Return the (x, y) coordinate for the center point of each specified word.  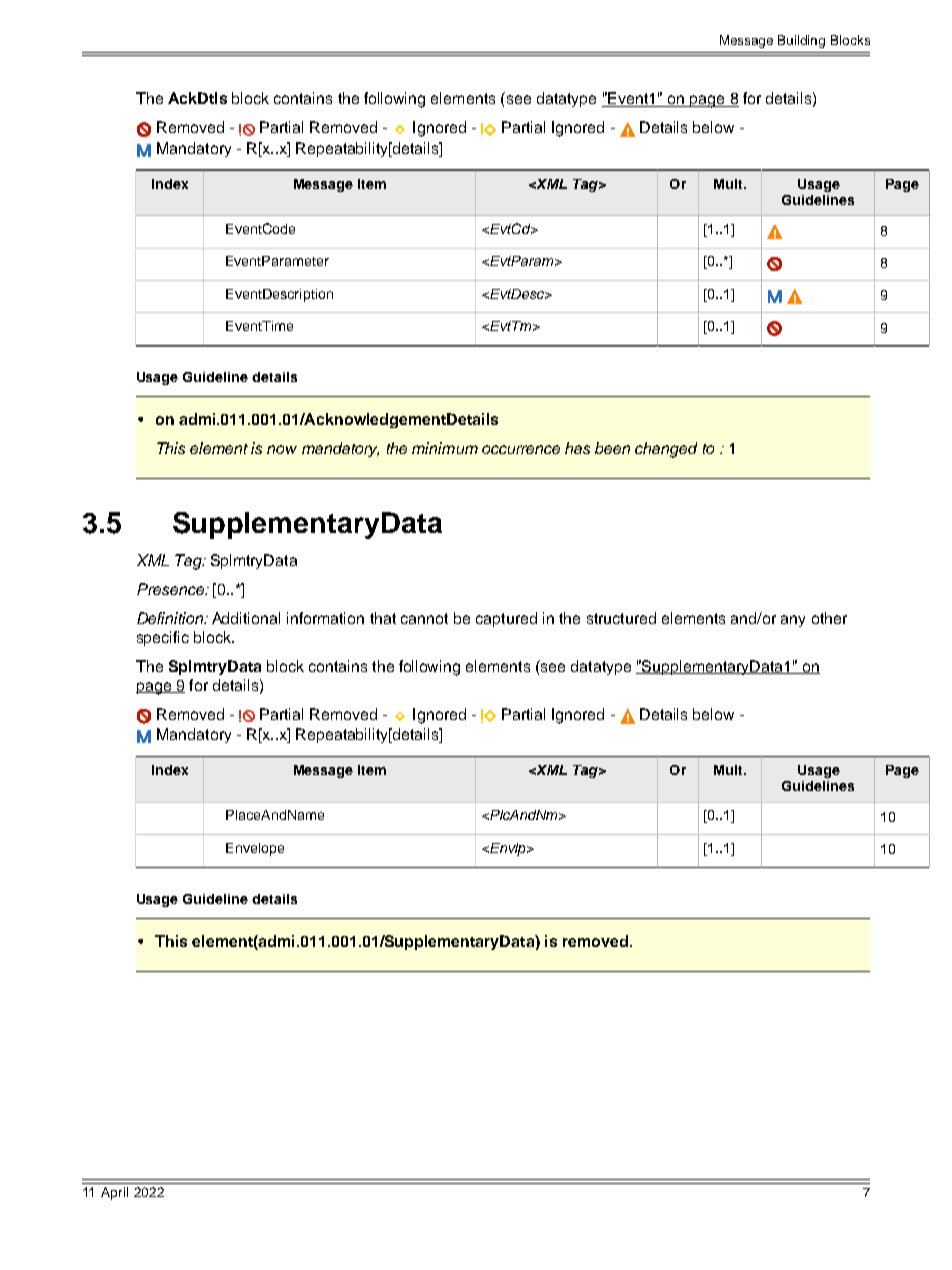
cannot (424, 618)
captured (506, 619)
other (829, 618)
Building (801, 41)
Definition (171, 618)
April (114, 1193)
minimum (445, 448)
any (793, 621)
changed (666, 450)
